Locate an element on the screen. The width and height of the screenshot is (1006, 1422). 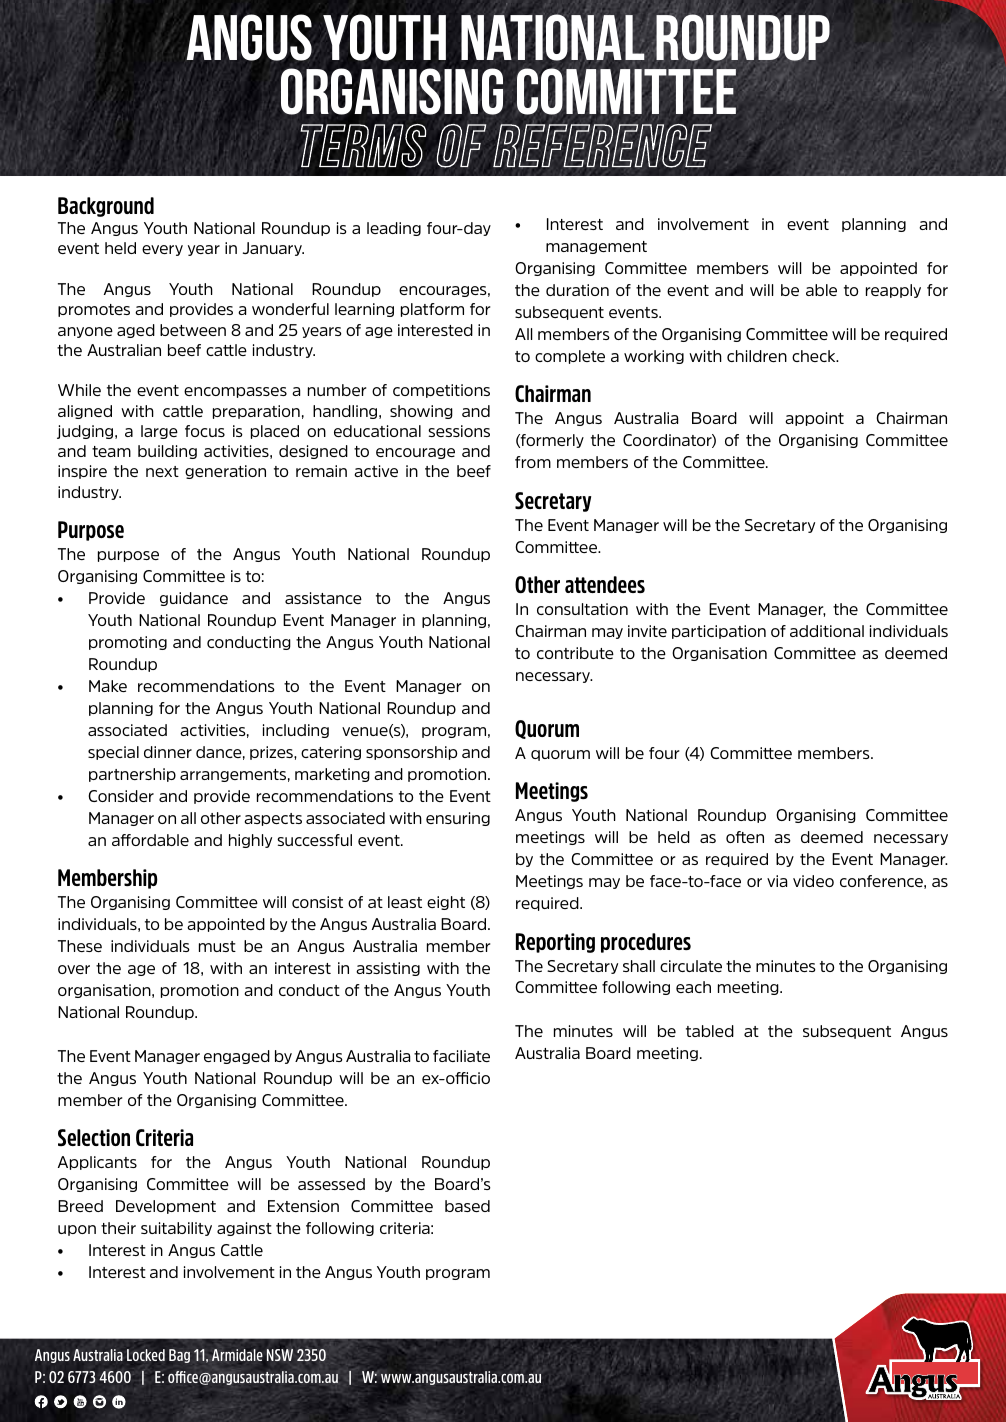
Reporting is located at coordinates (555, 943).
